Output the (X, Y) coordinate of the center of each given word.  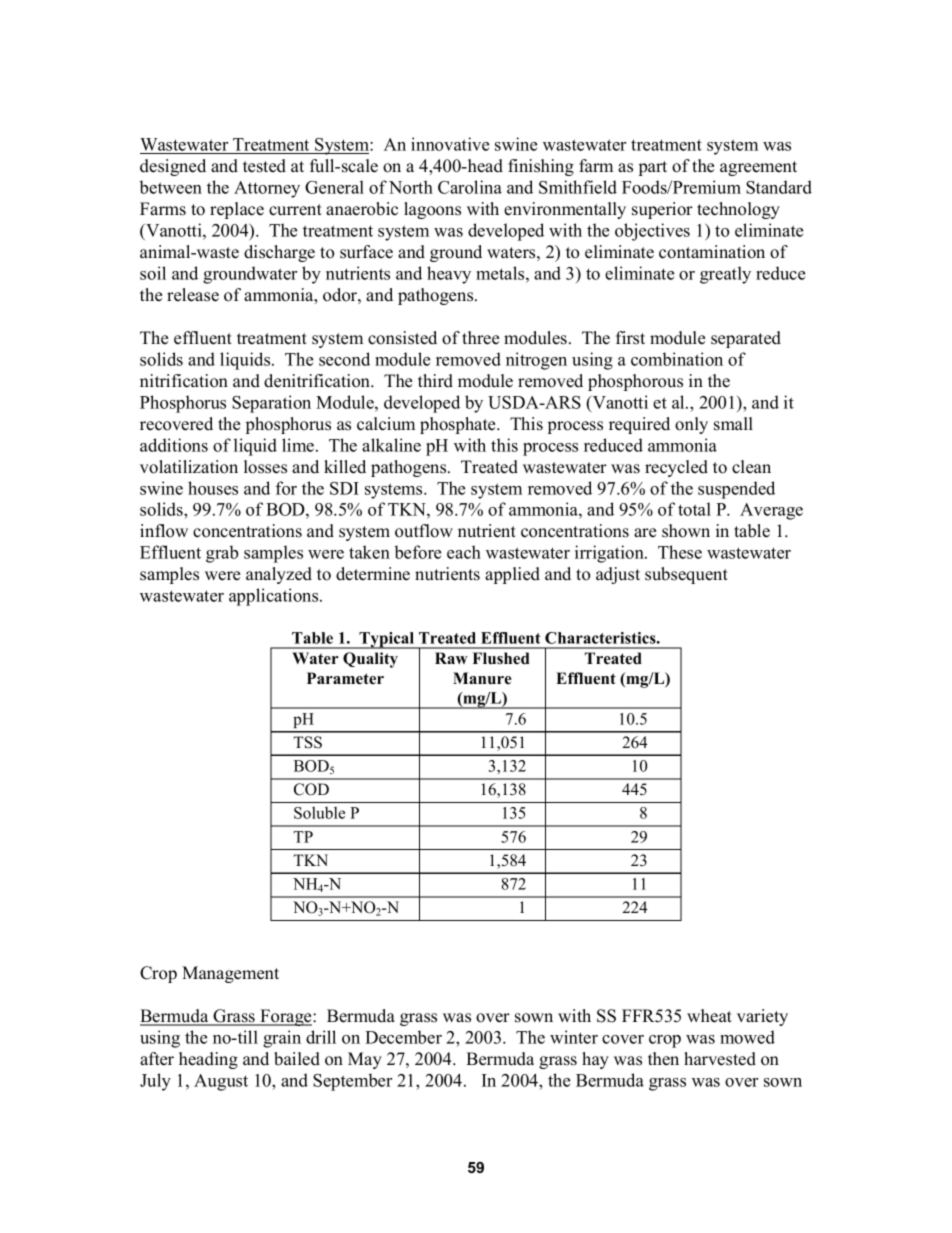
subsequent (686, 575)
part (653, 168)
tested (264, 166)
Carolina (470, 187)
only (691, 425)
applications (275, 597)
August (221, 1082)
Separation (271, 404)
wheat (709, 1016)
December (403, 1037)
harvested (720, 1059)
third (435, 381)
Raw (451, 658)
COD (311, 789)
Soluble (319, 812)
